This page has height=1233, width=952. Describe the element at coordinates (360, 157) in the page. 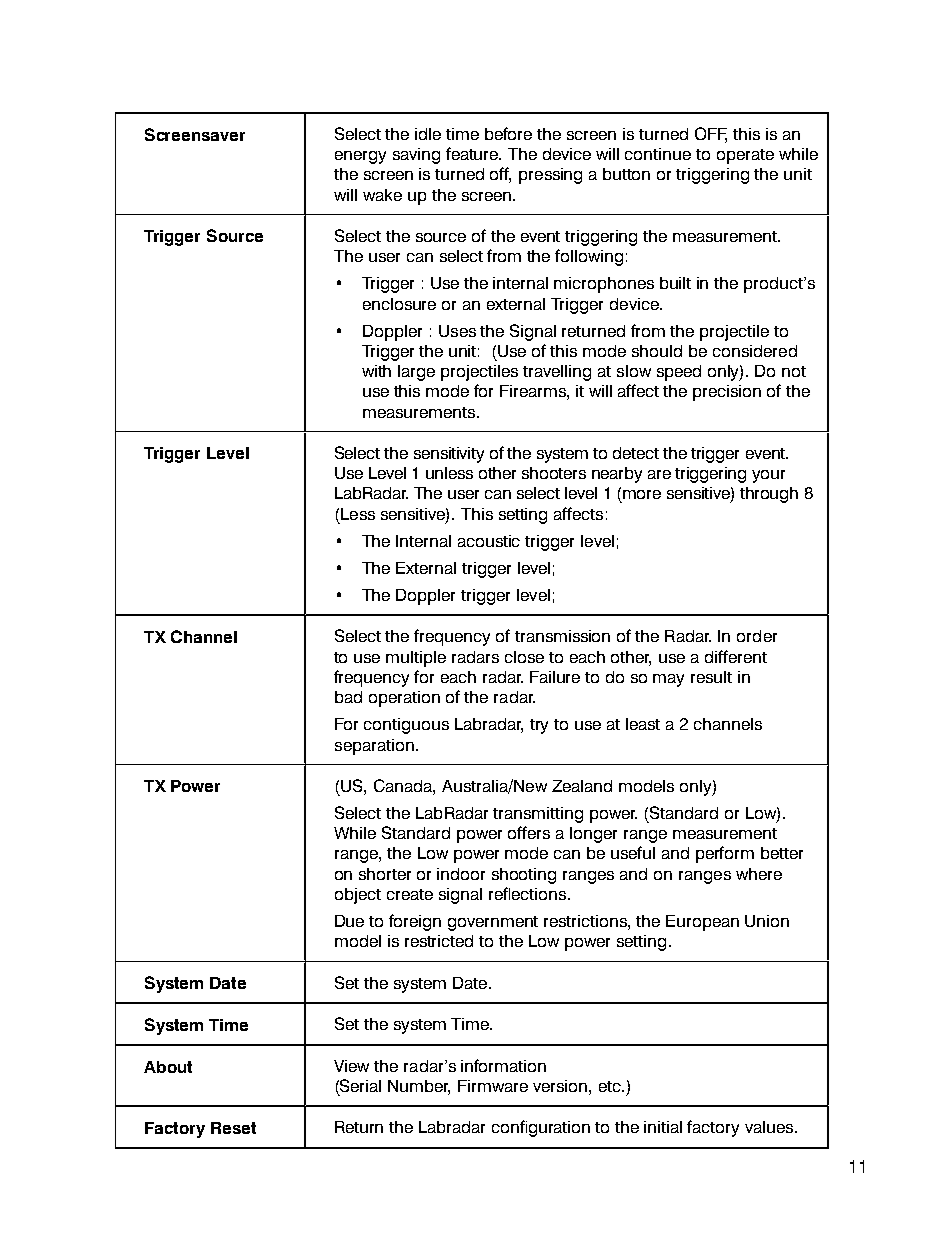

I see `energy` at that location.
